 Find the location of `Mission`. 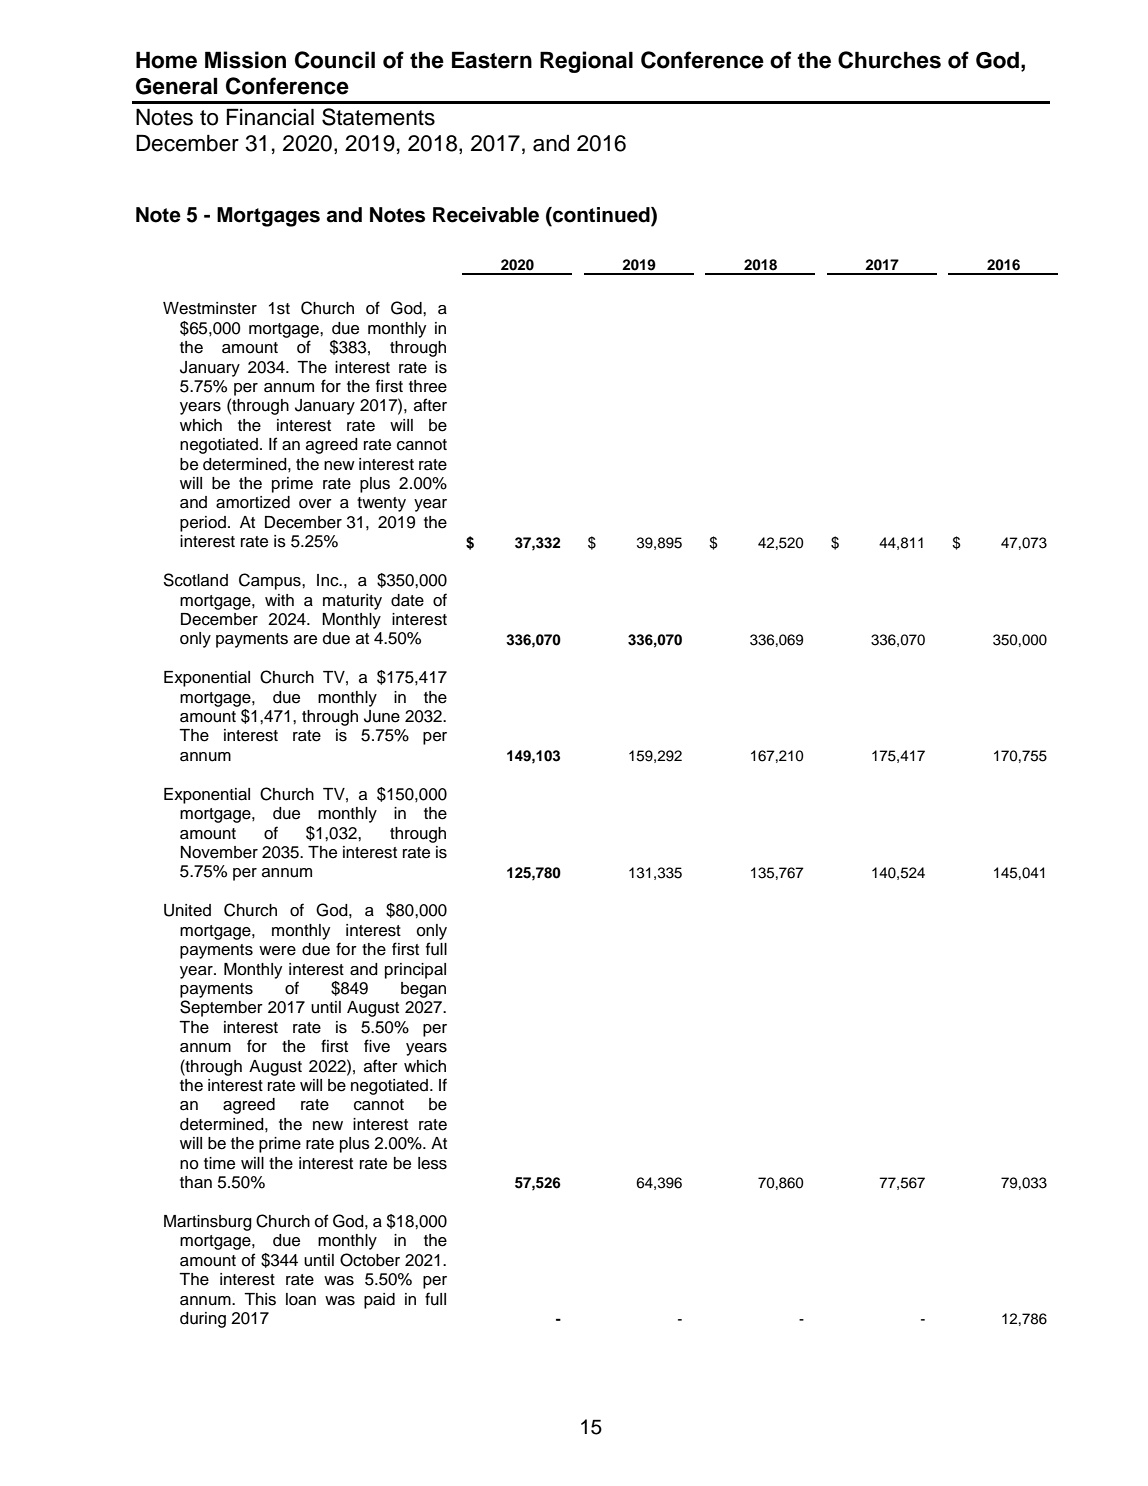

Mission is located at coordinates (245, 60).
